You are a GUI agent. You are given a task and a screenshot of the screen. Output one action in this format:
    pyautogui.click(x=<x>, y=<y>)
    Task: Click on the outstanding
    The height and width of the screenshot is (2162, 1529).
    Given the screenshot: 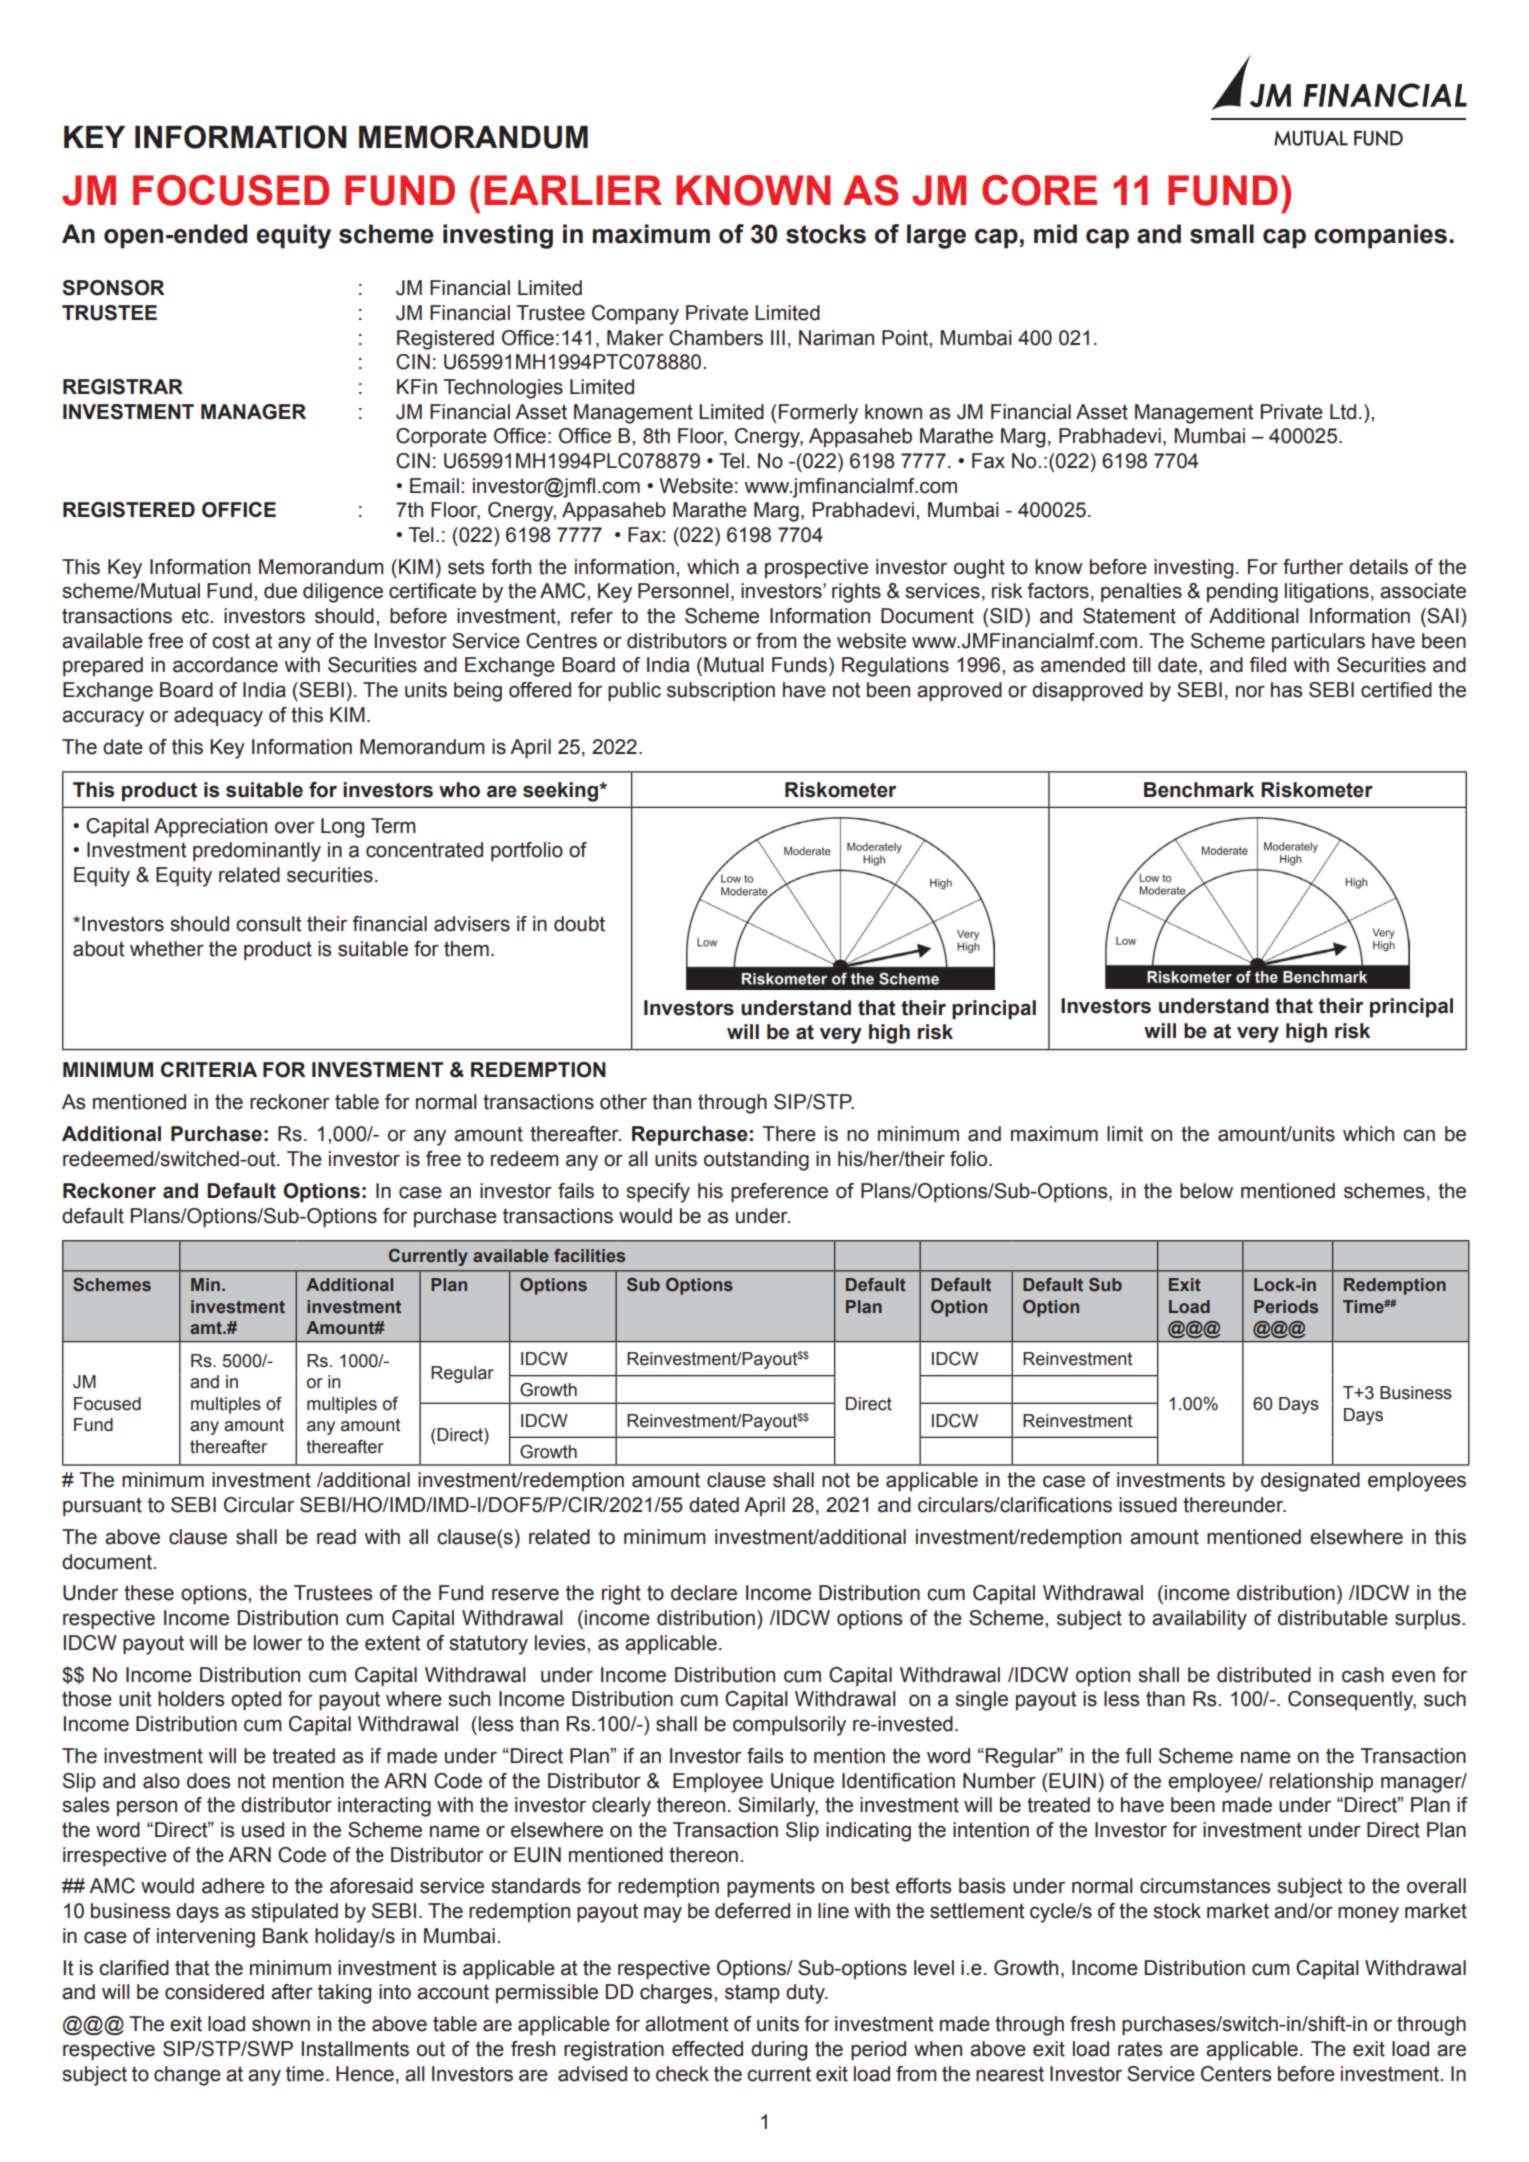 What is the action you would take?
    pyautogui.click(x=756, y=1161)
